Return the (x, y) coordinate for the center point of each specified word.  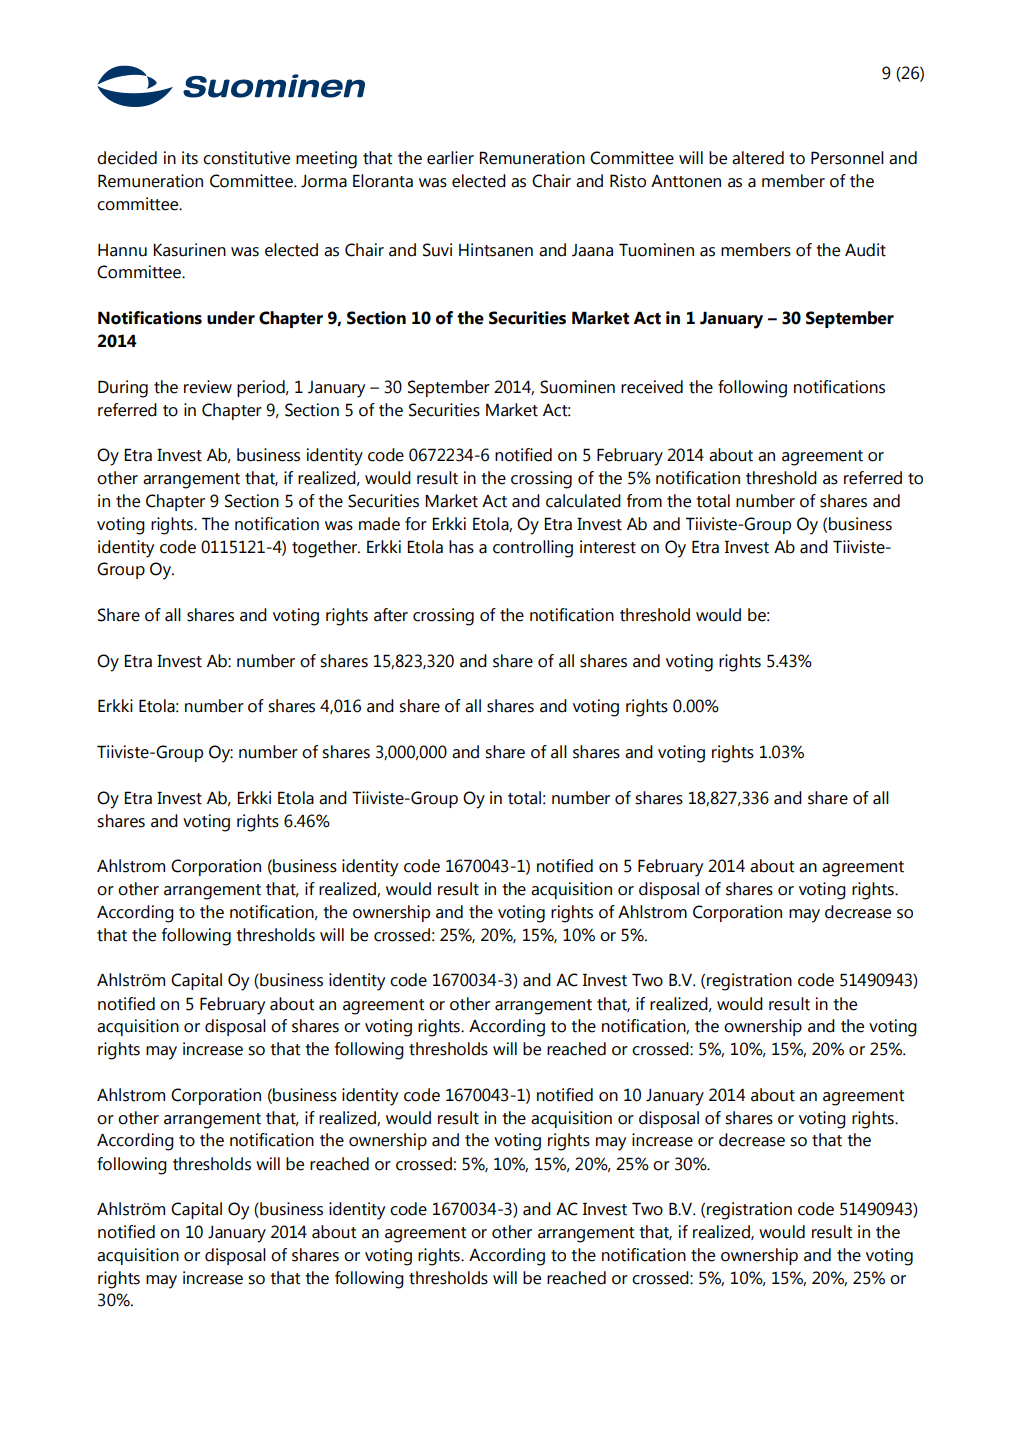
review (208, 387)
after (391, 615)
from (644, 501)
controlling (533, 549)
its (190, 158)
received (652, 387)
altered (758, 158)
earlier (450, 158)
